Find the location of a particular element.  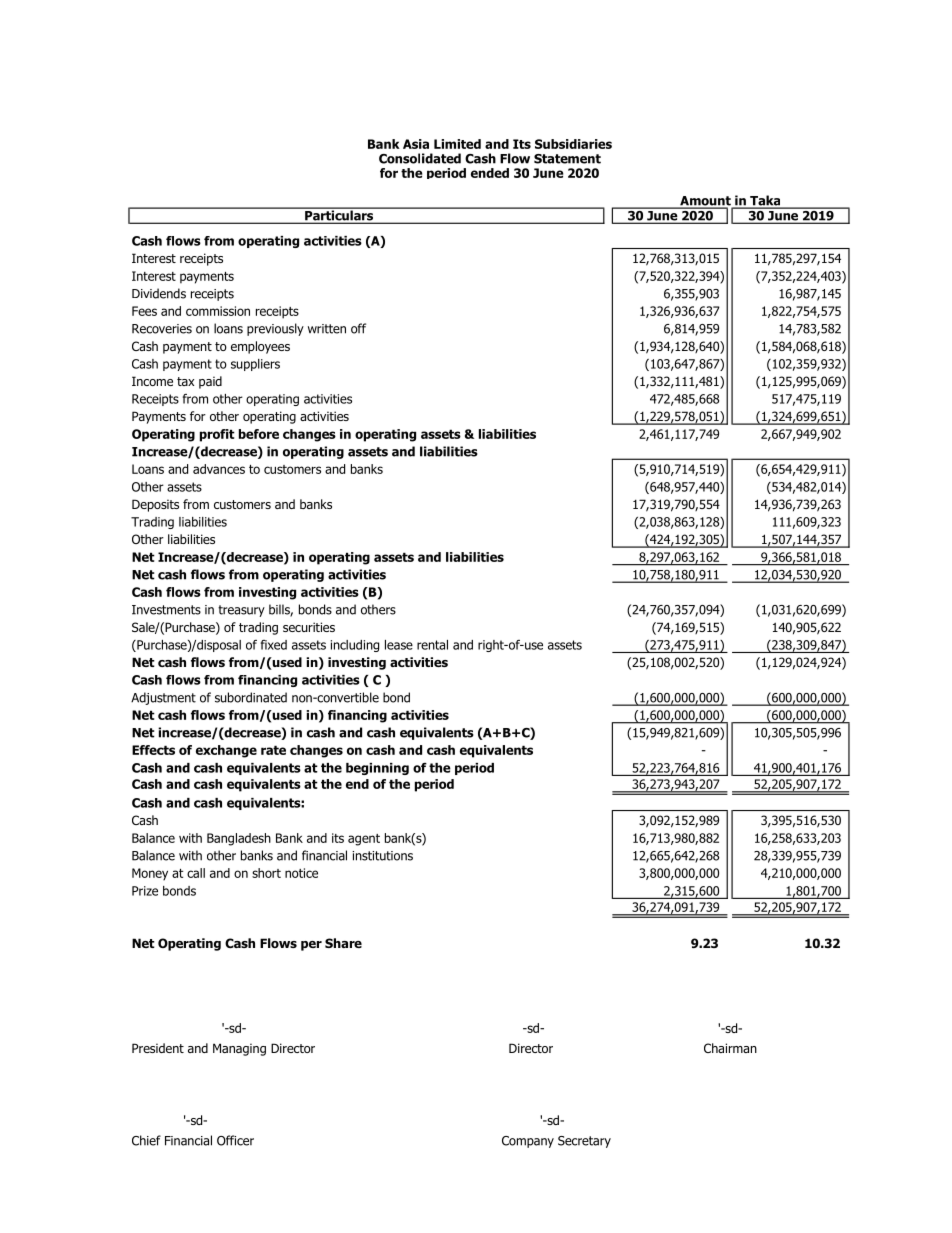

treasury is located at coordinates (241, 611).
